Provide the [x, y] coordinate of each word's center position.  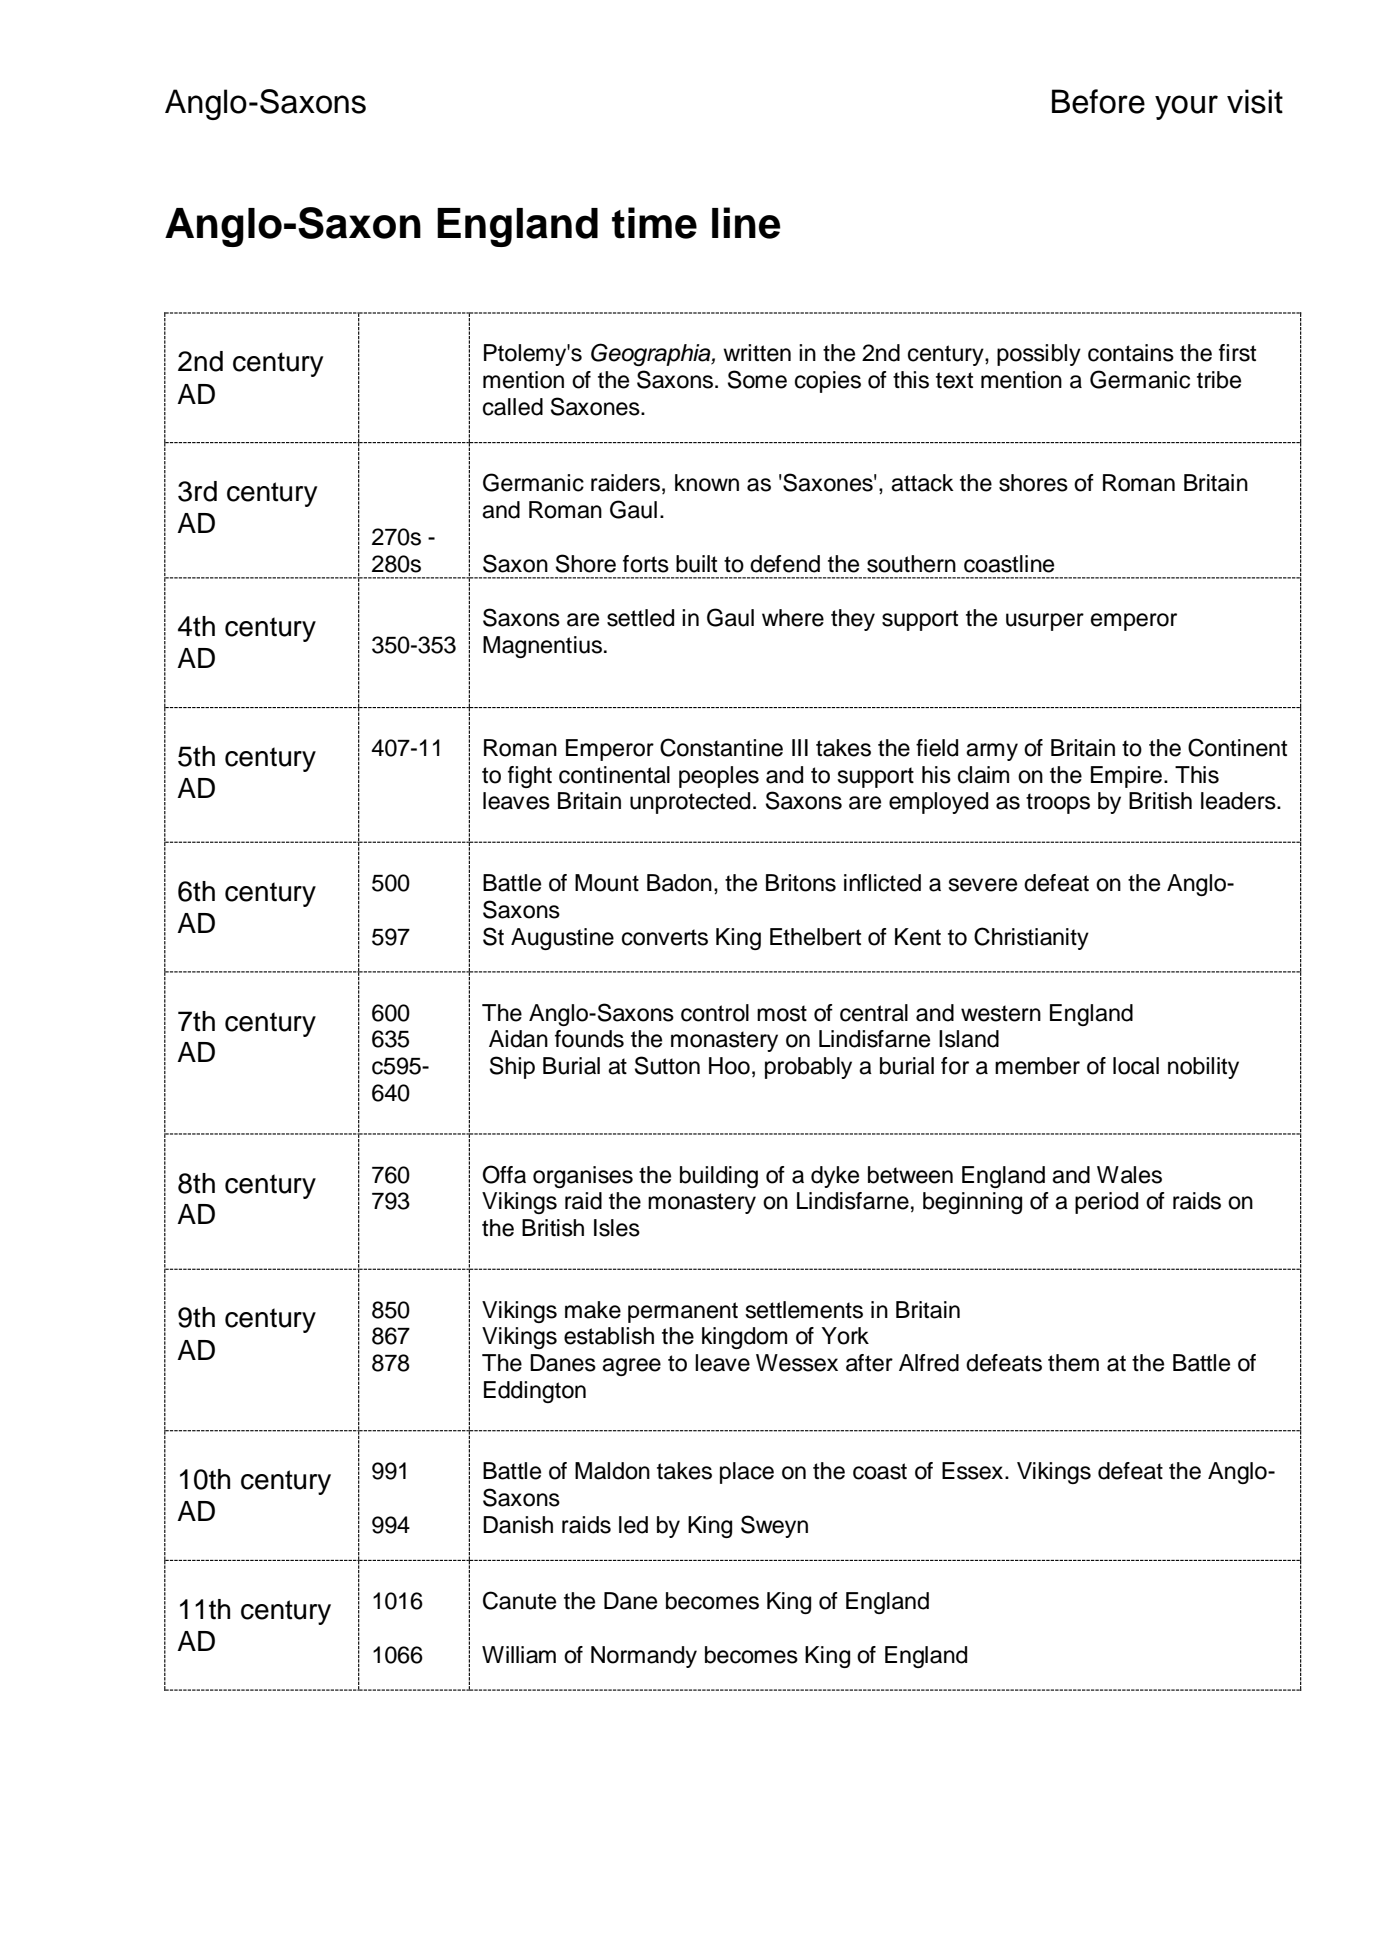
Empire [1126, 777]
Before [1098, 101]
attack [922, 483]
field [937, 748]
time [654, 223]
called [513, 407]
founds [589, 1039]
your [1186, 107]
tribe [1219, 380]
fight [530, 777]
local [1136, 1066]
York [845, 1336]
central [874, 1013]
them [1073, 1363]
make [593, 1310]
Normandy [644, 1657]
